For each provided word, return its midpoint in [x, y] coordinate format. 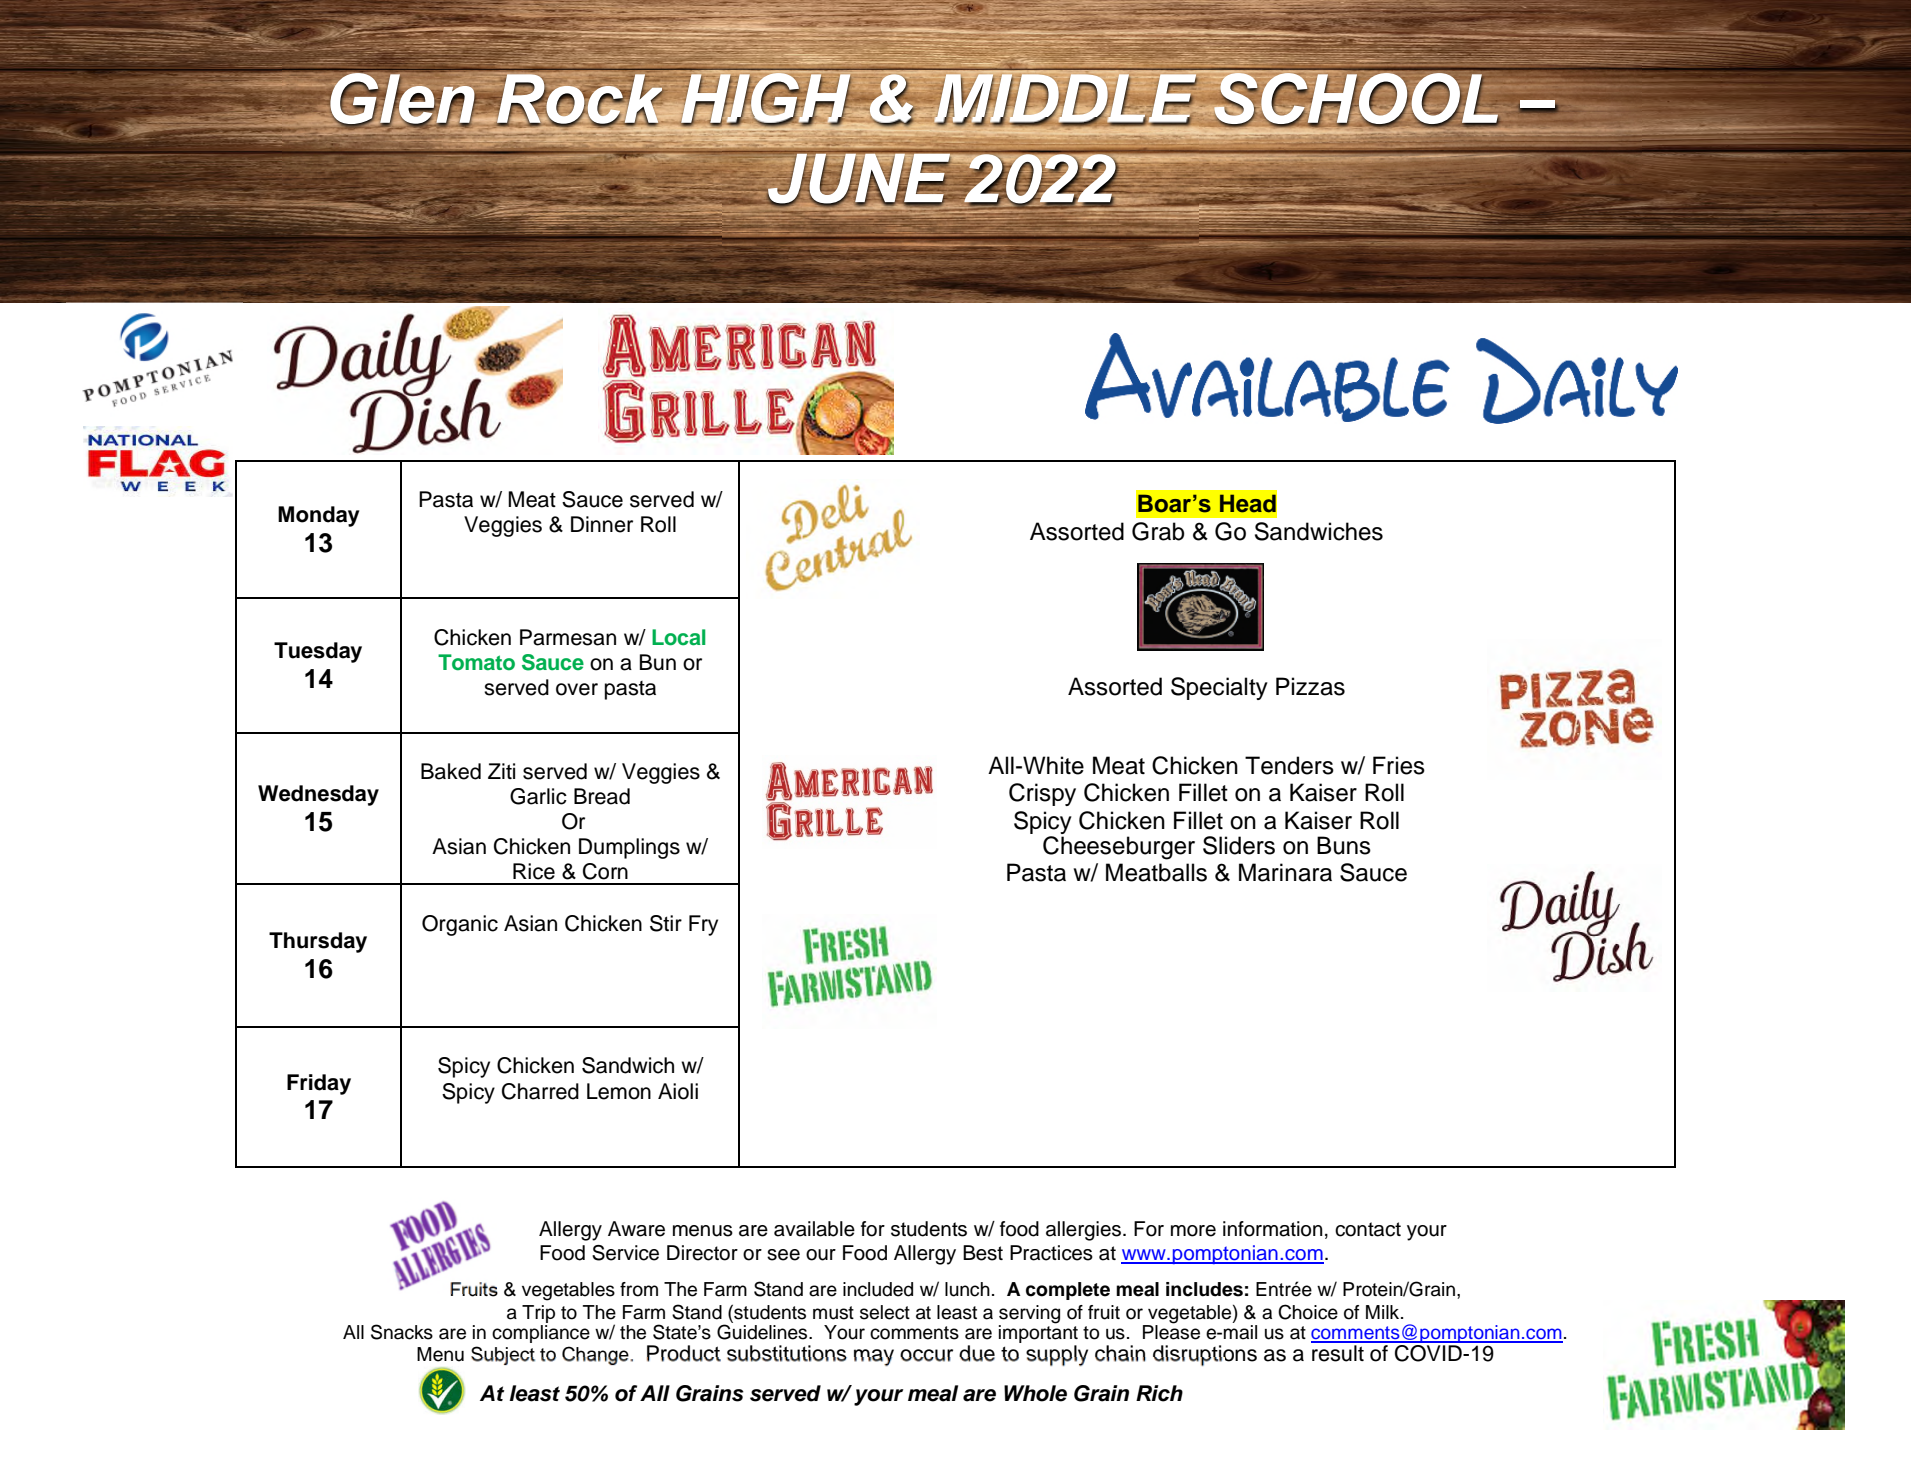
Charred [540, 1091]
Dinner [602, 524]
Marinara [1285, 872]
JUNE [859, 178]
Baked [451, 771]
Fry [703, 925]
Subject [503, 1355]
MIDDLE [1065, 99]
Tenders [1289, 765]
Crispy [1042, 794]
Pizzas [1310, 686]
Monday [318, 516]
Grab [1158, 531]
